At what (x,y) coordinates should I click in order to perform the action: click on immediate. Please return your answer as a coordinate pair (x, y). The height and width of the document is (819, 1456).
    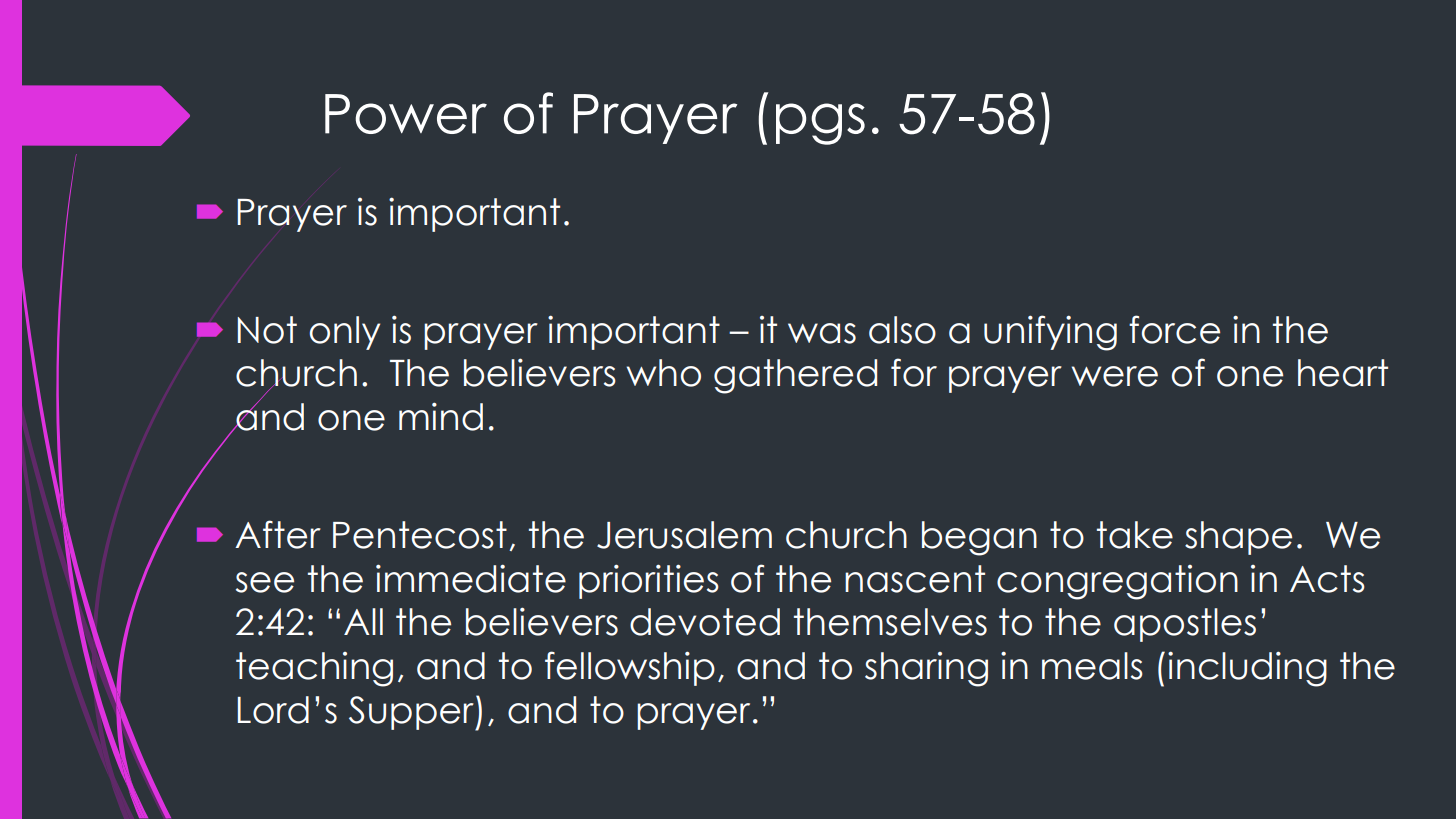
    Looking at the image, I should click on (471, 578).
